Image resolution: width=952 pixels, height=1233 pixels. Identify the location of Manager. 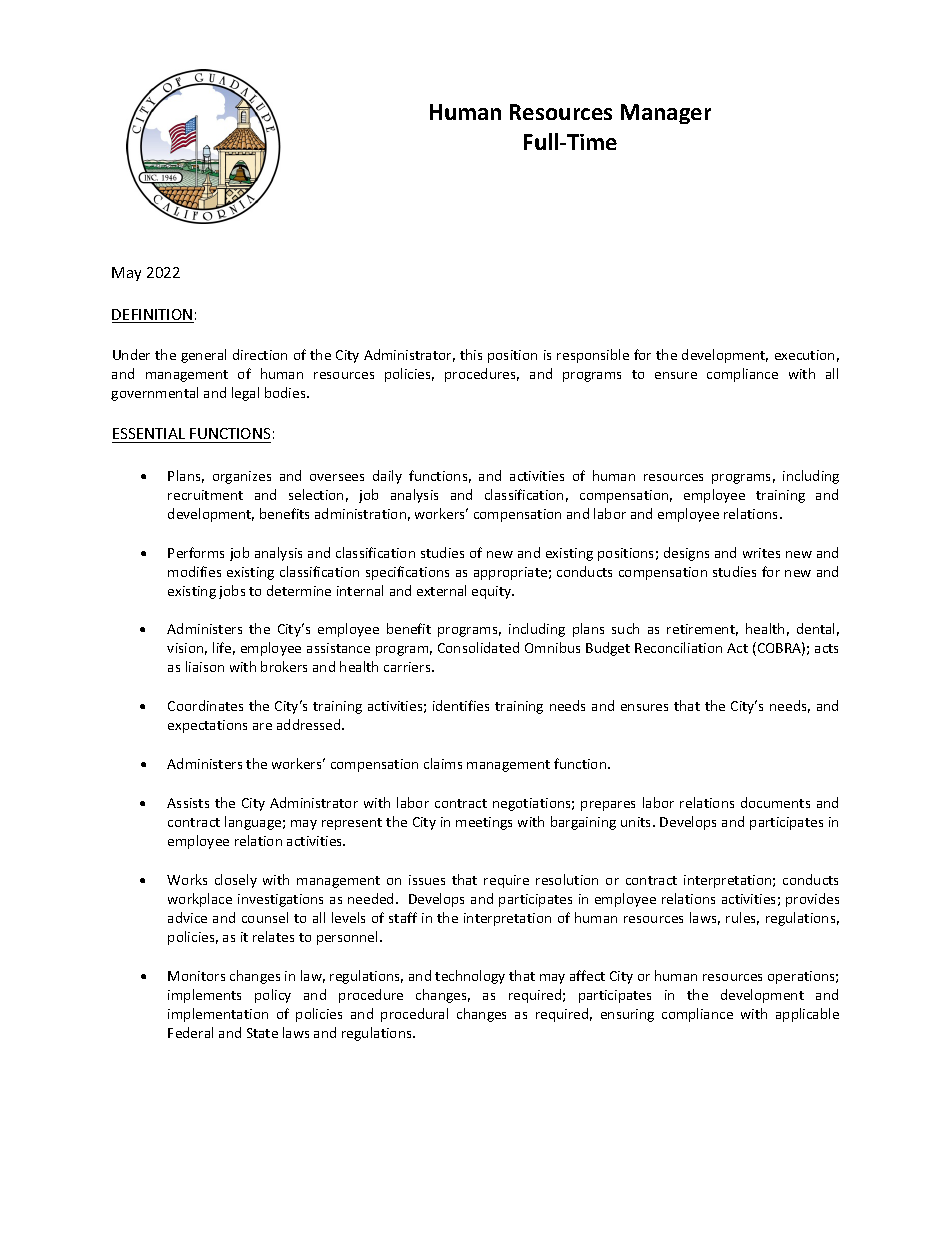
(666, 114).
